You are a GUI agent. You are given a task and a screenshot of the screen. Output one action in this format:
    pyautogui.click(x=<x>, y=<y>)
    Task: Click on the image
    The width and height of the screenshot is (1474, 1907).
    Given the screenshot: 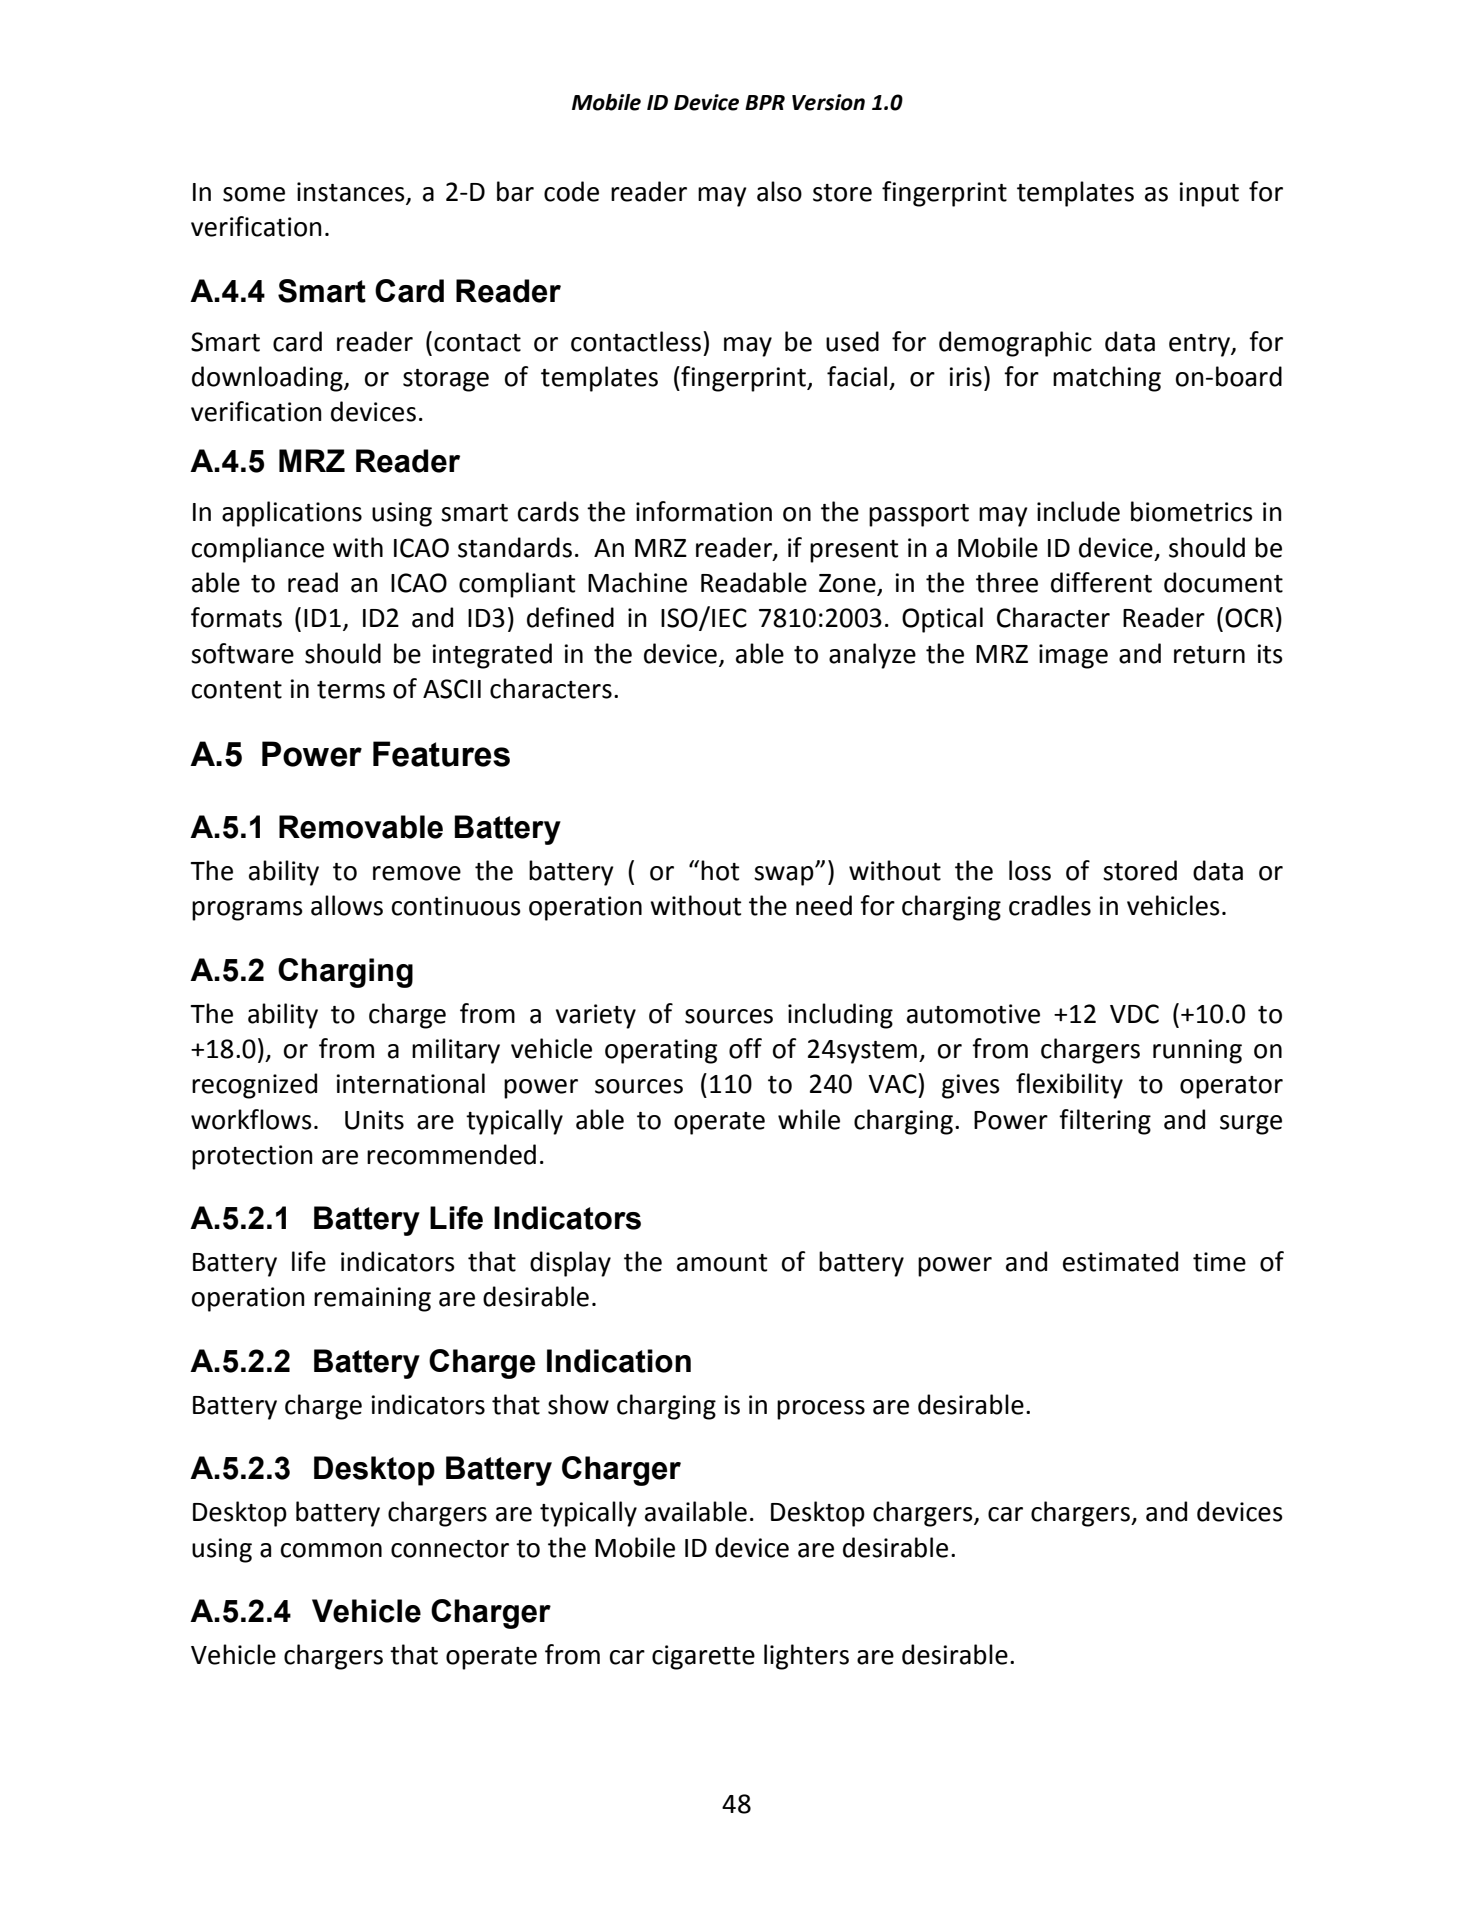 What is the action you would take?
    pyautogui.click(x=1073, y=656)
